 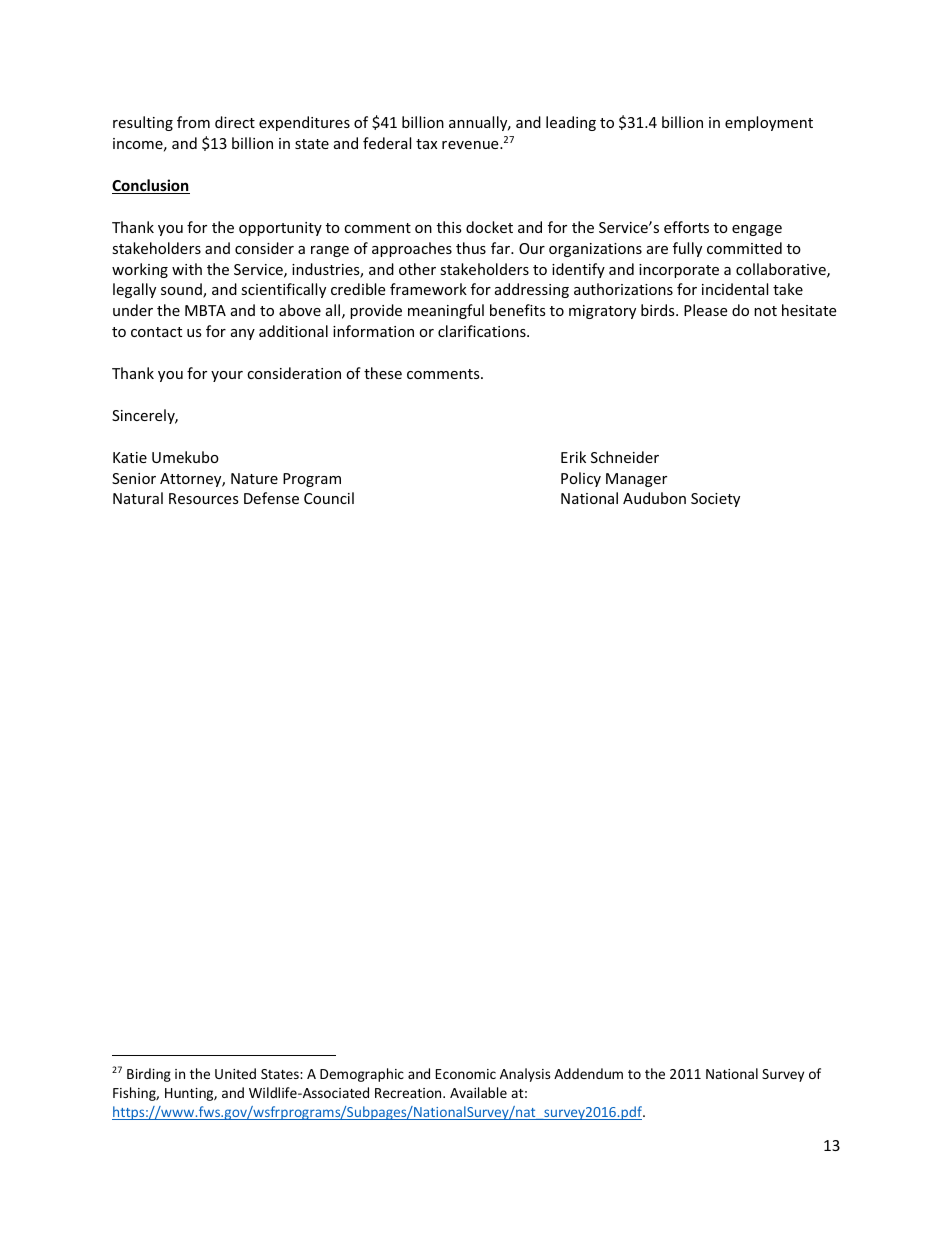 What do you see at coordinates (483, 331) in the page?
I see `clarifications` at bounding box center [483, 331].
